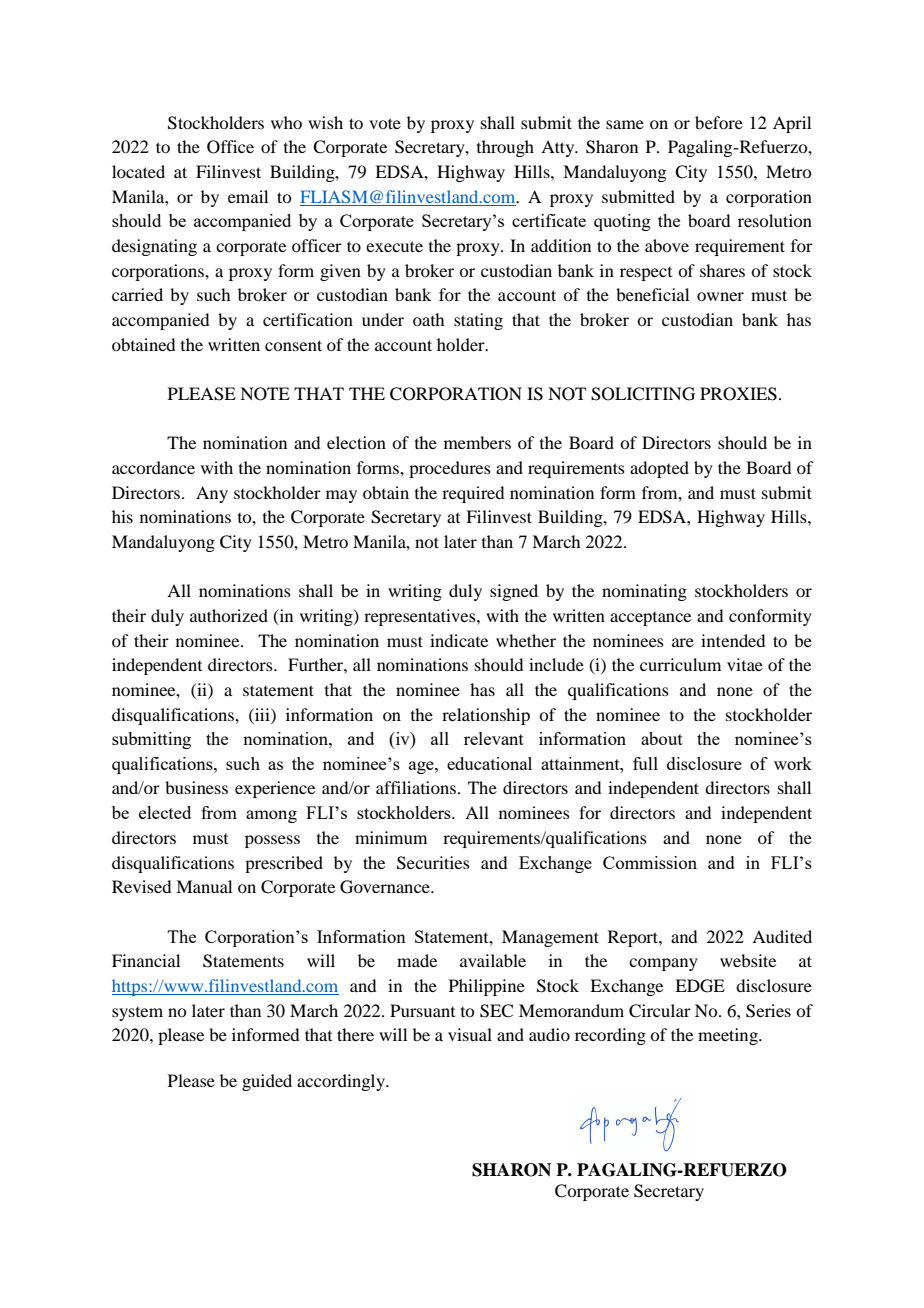  Describe the element at coordinates (138, 171) in the screenshot. I see `located` at that location.
